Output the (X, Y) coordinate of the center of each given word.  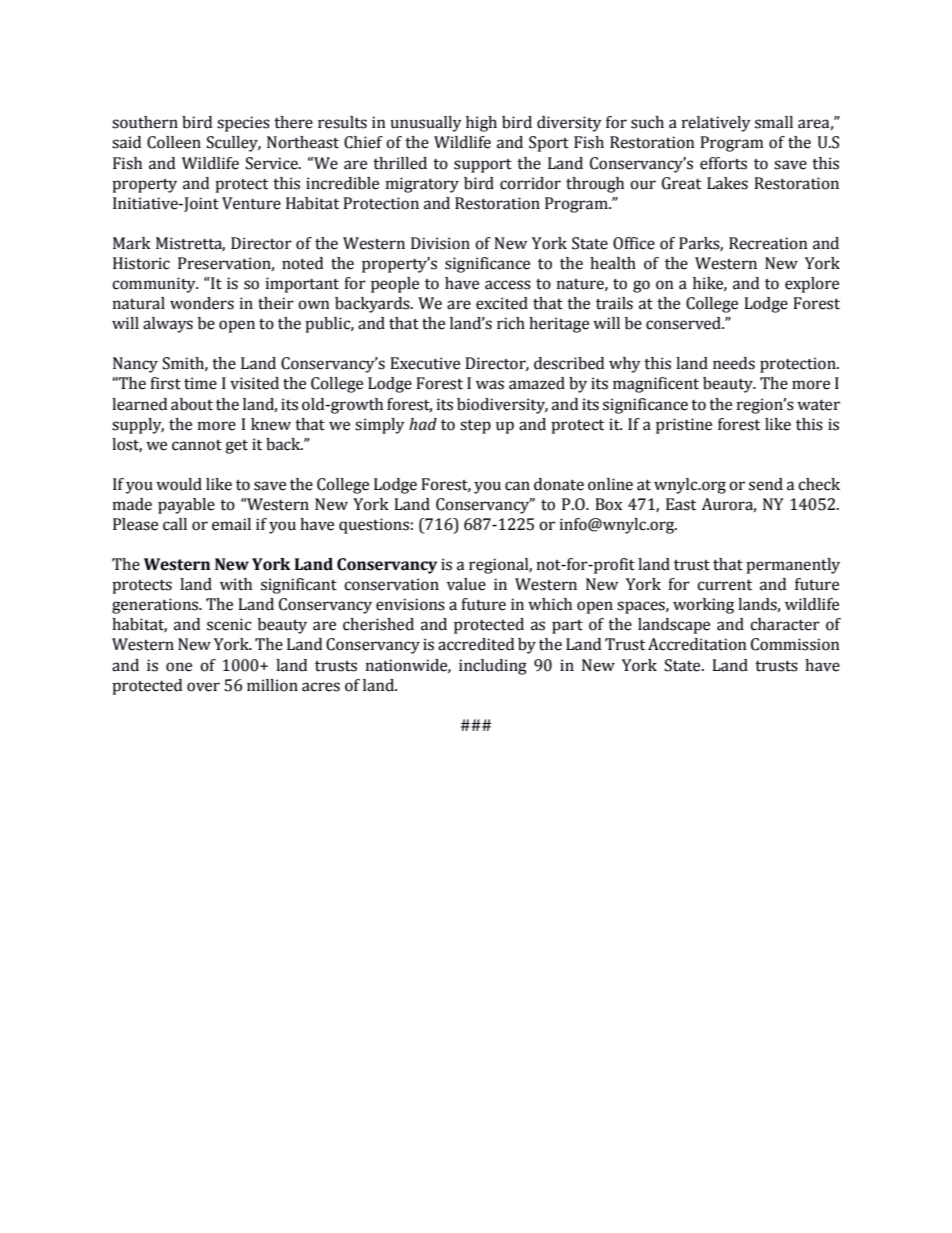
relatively (716, 124)
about (192, 404)
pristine (684, 426)
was (490, 385)
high (481, 124)
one (179, 667)
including (493, 667)
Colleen (174, 142)
